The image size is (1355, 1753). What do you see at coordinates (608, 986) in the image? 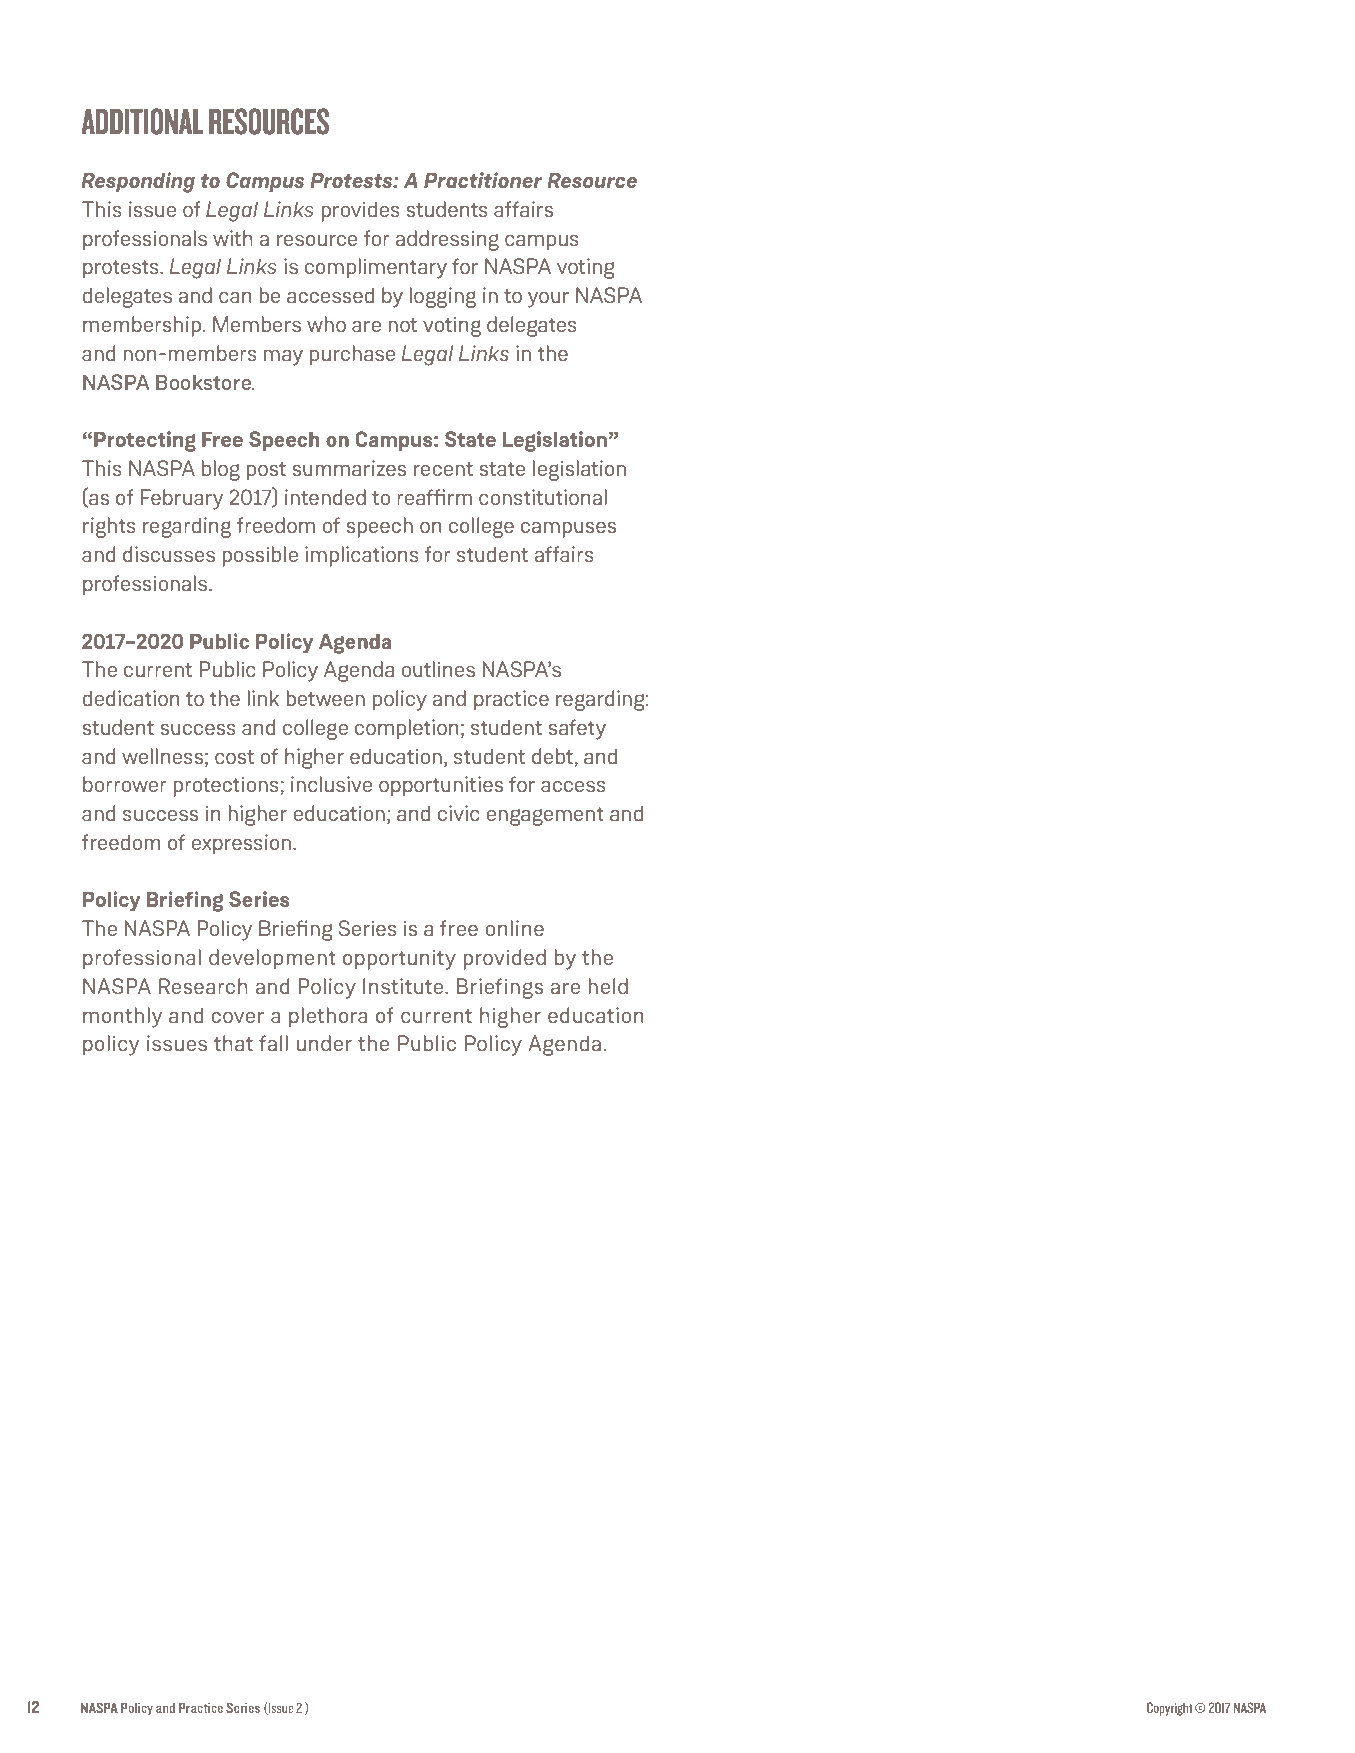
I see `held` at bounding box center [608, 986].
